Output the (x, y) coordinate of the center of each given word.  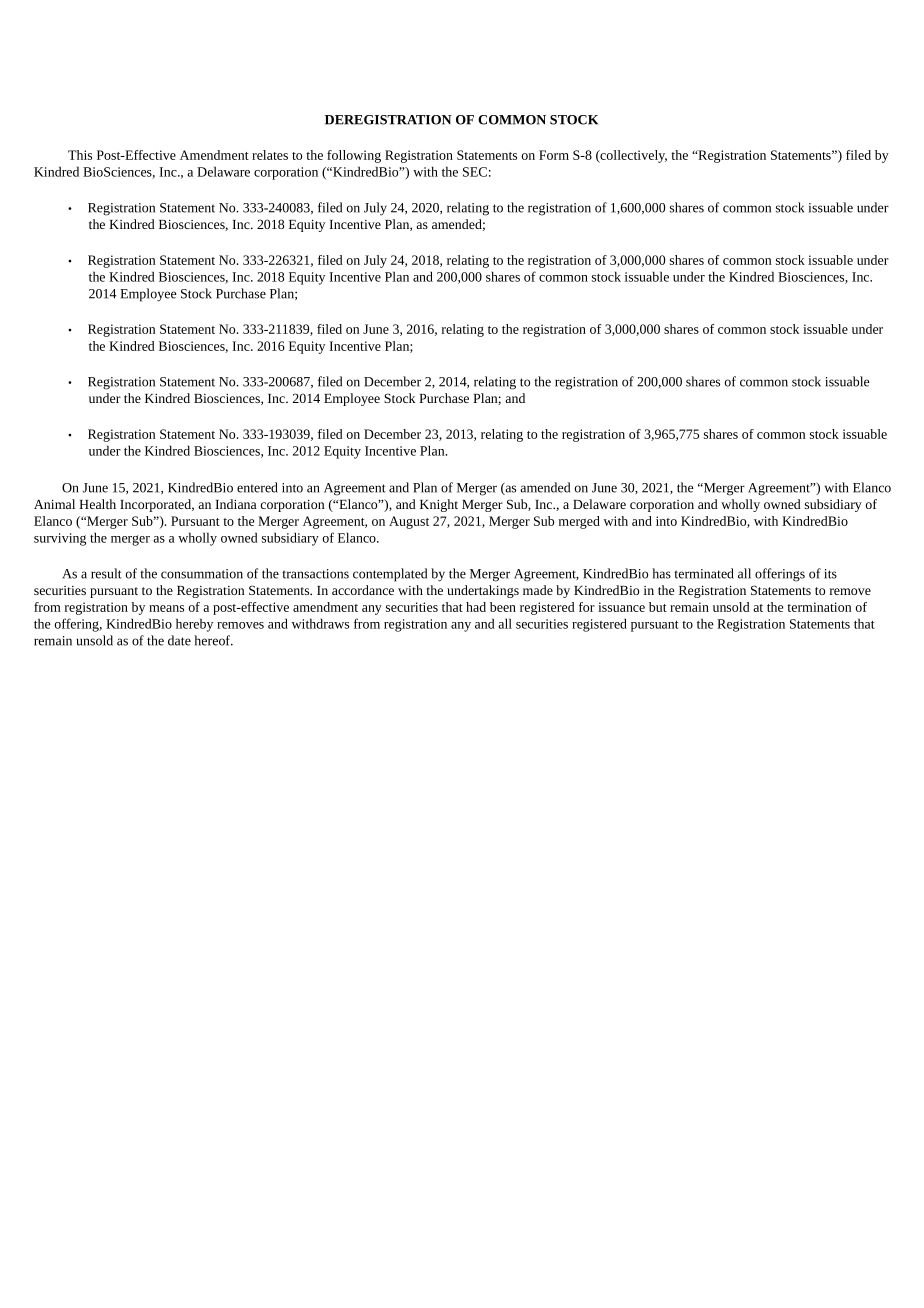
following (354, 156)
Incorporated (157, 505)
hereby (194, 625)
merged (579, 522)
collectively (632, 156)
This (80, 155)
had (476, 607)
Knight (439, 505)
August (409, 522)
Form (554, 155)
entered (257, 487)
